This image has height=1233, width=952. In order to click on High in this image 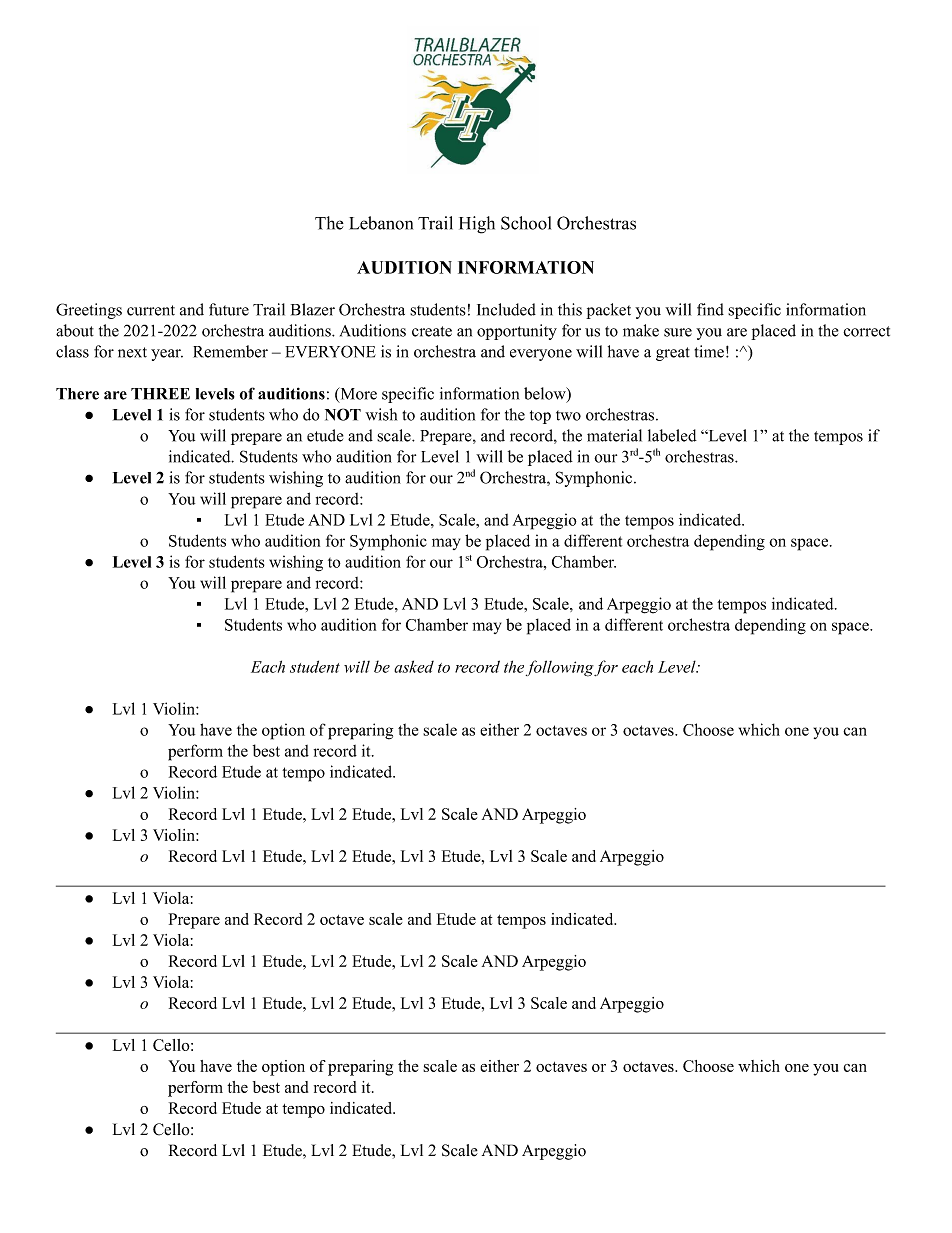, I will do `click(477, 225)`.
